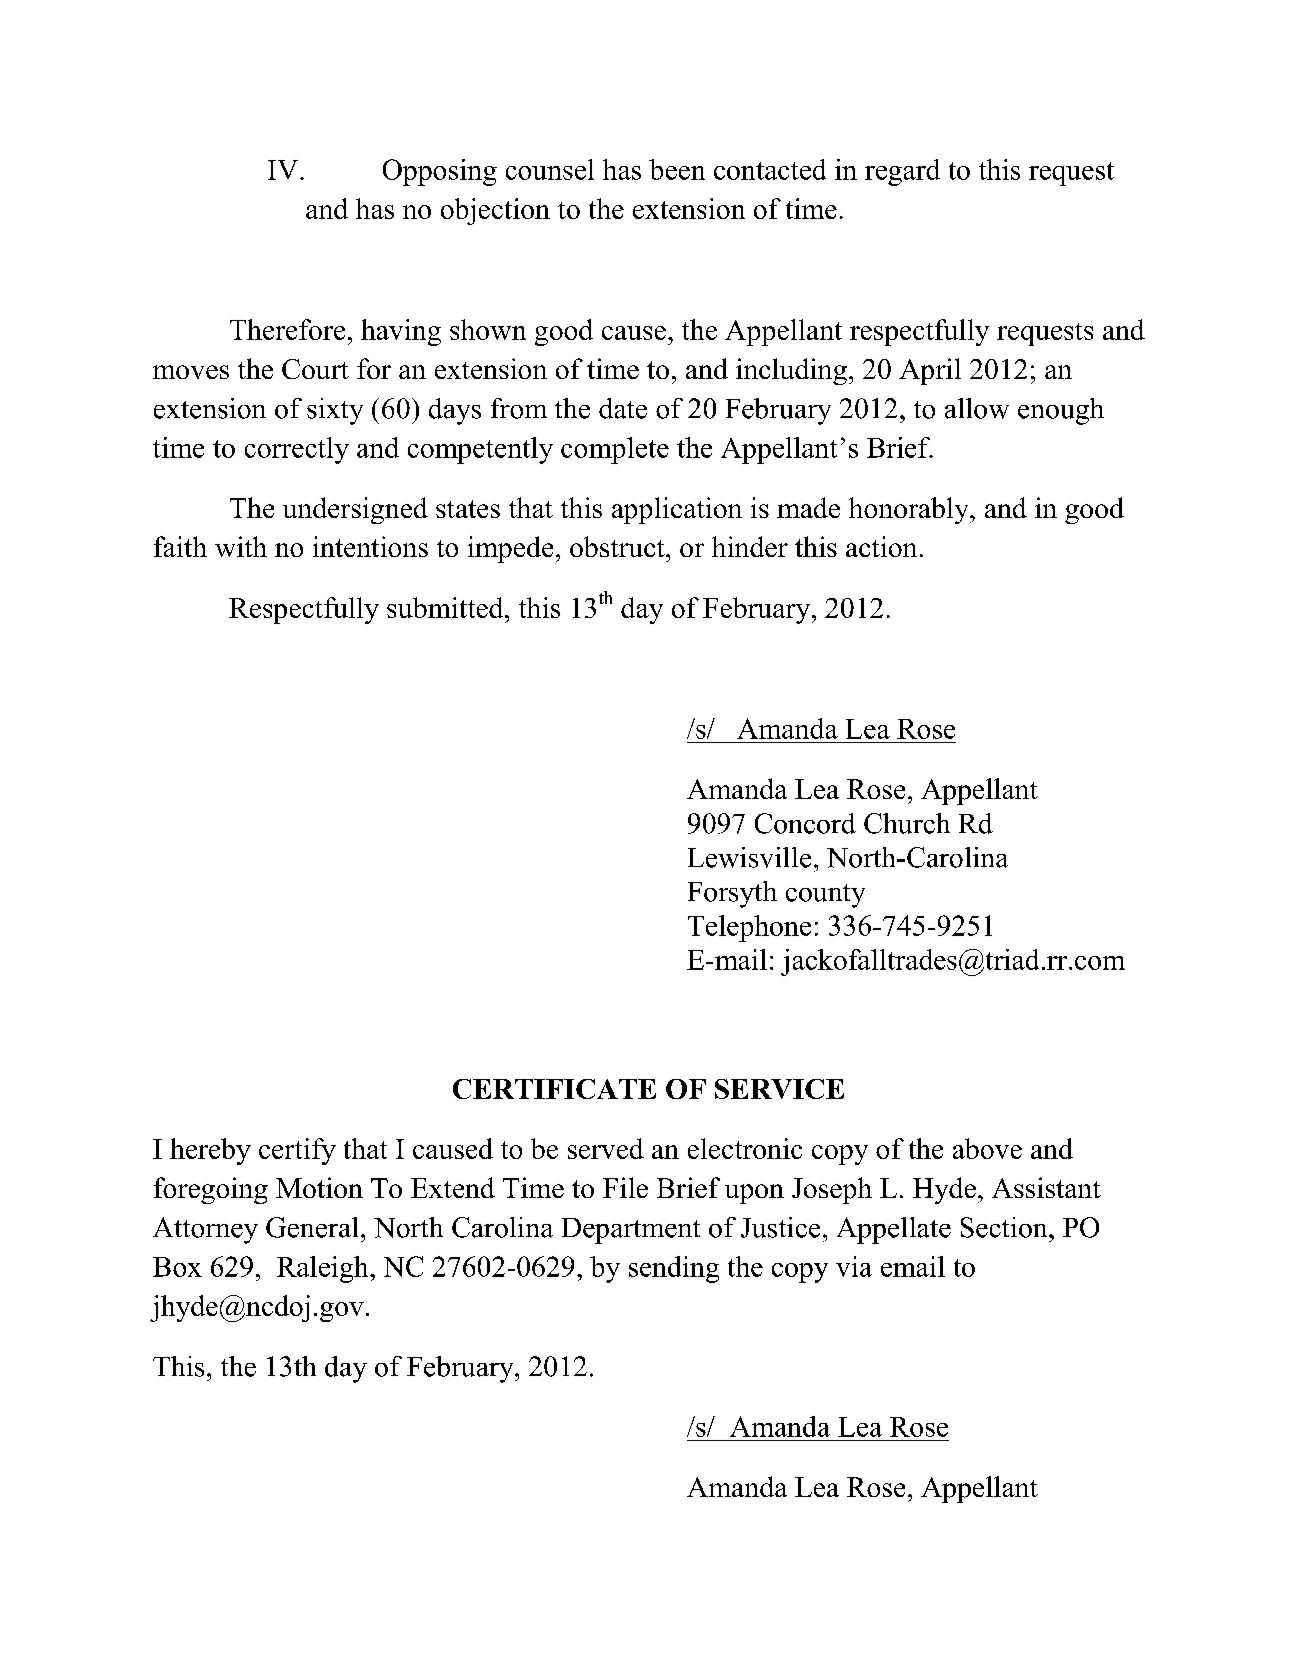 This screenshot has width=1297, height=1679. I want to click on Opposing, so click(440, 172).
